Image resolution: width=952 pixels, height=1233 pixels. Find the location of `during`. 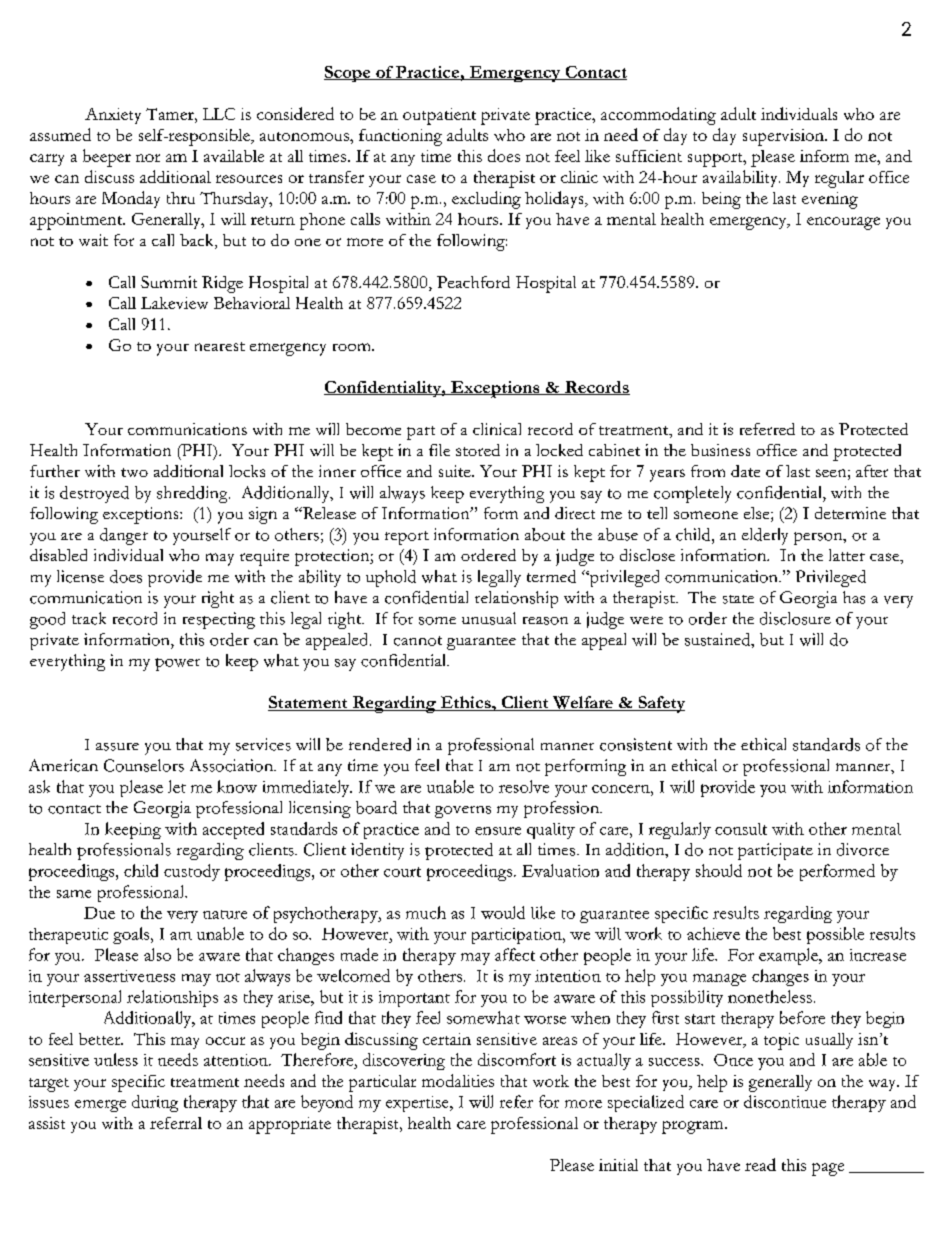

during is located at coordinates (155, 1103).
